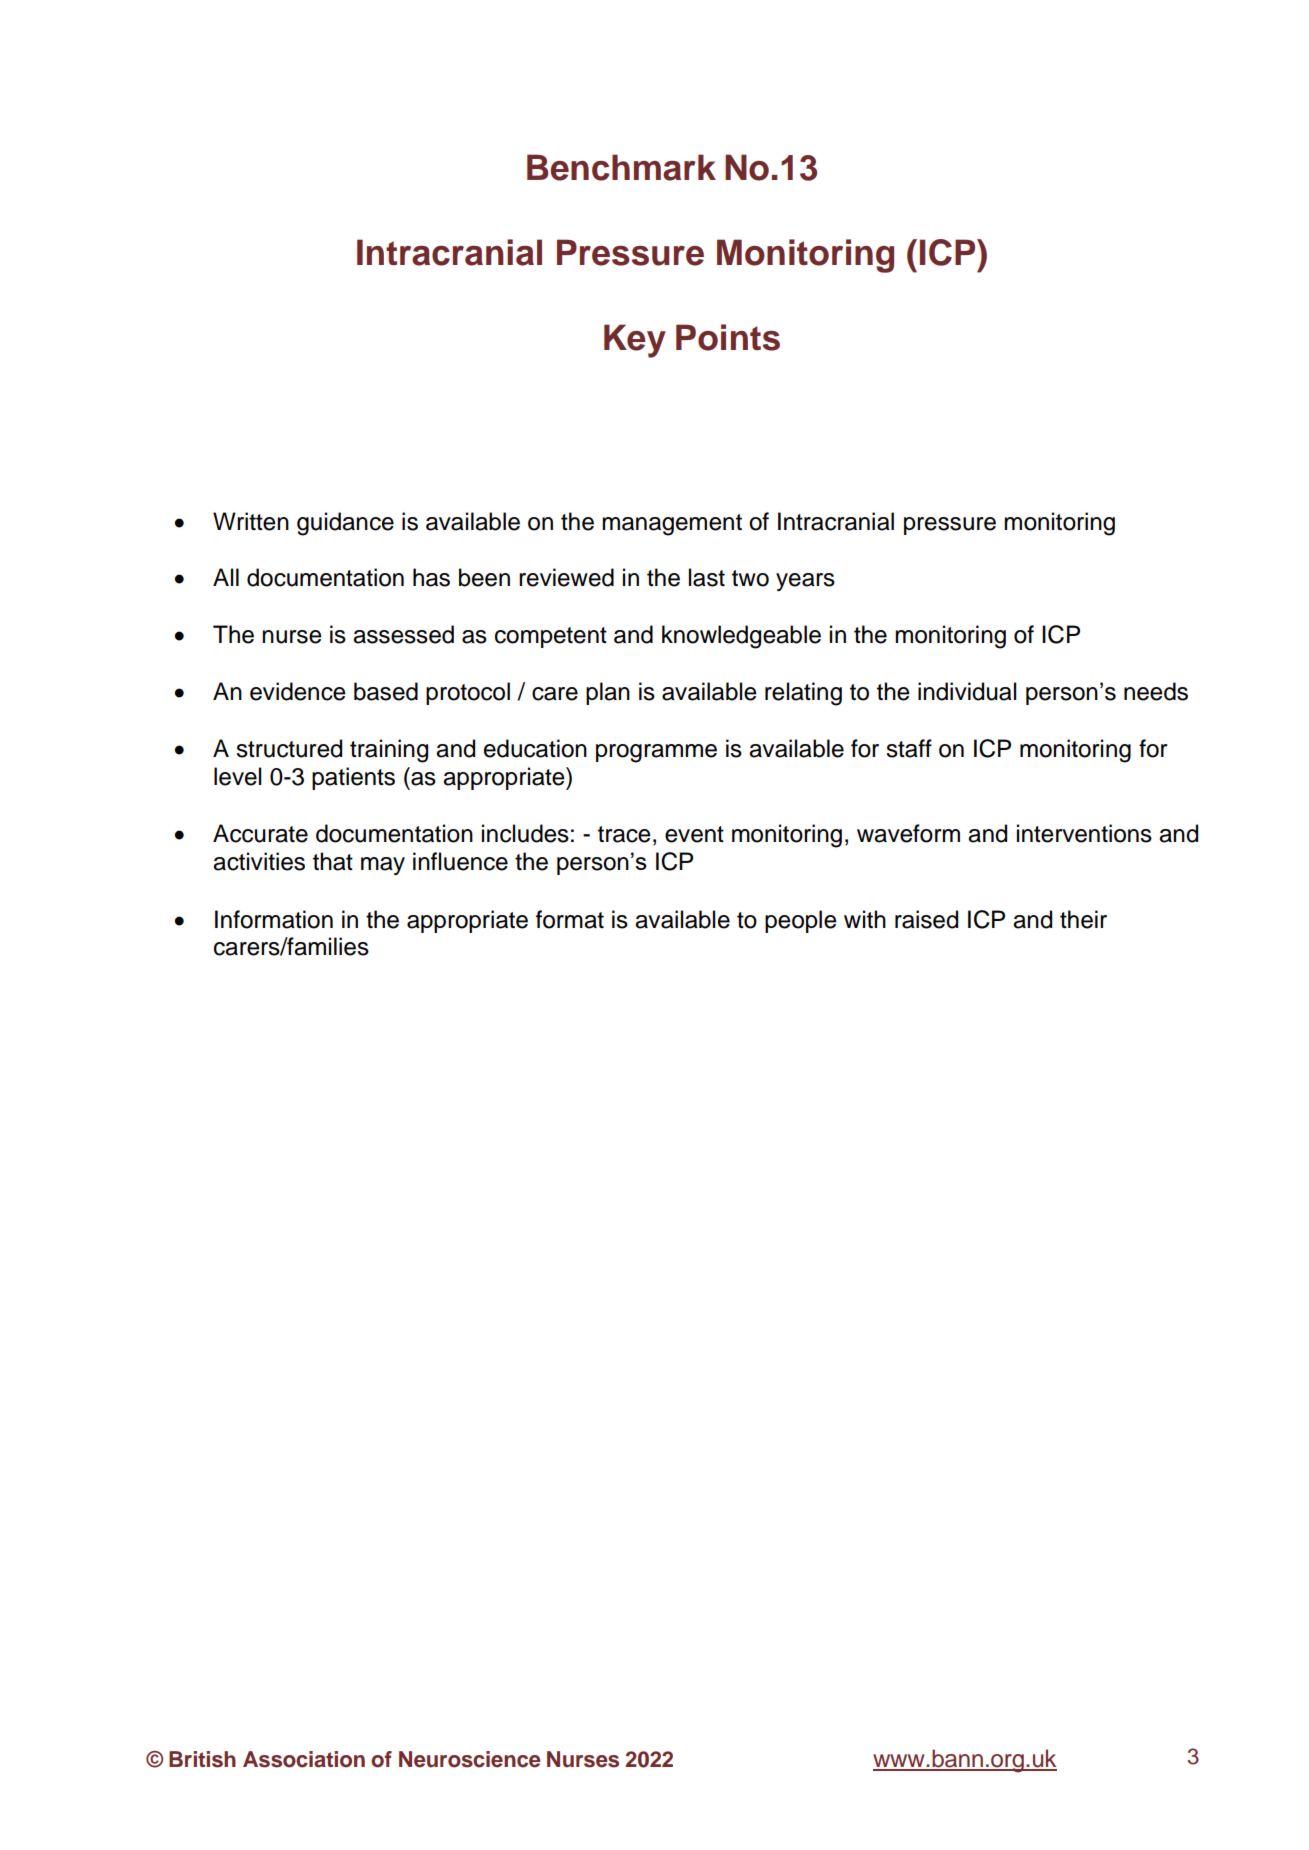  What do you see at coordinates (621, 167) in the image?
I see `Benchmark` at bounding box center [621, 167].
